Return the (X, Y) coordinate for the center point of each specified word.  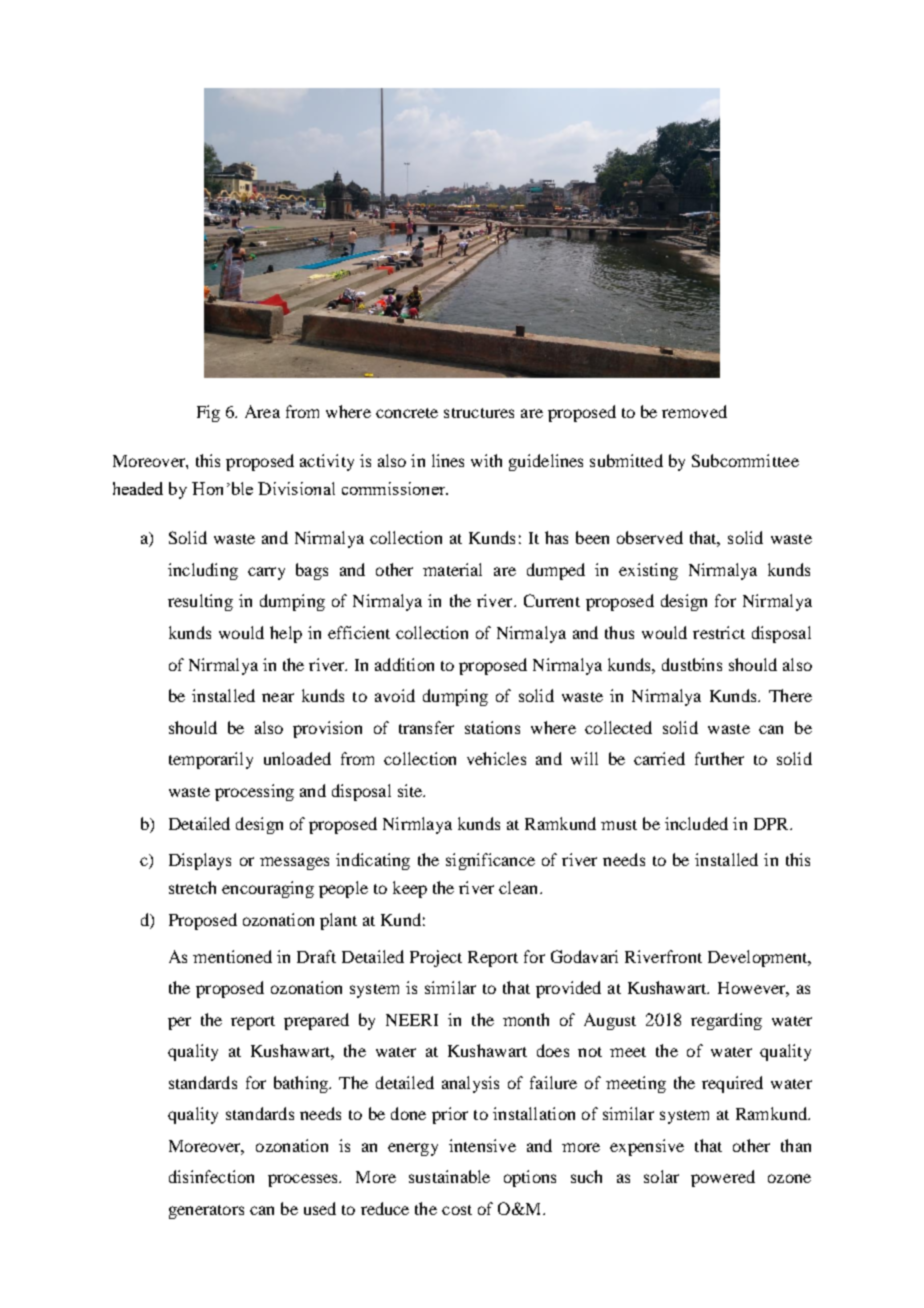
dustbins (692, 664)
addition (404, 664)
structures (479, 413)
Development (759, 958)
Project (436, 958)
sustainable (449, 1176)
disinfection (211, 1176)
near (278, 697)
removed (694, 411)
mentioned (232, 956)
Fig (208, 413)
